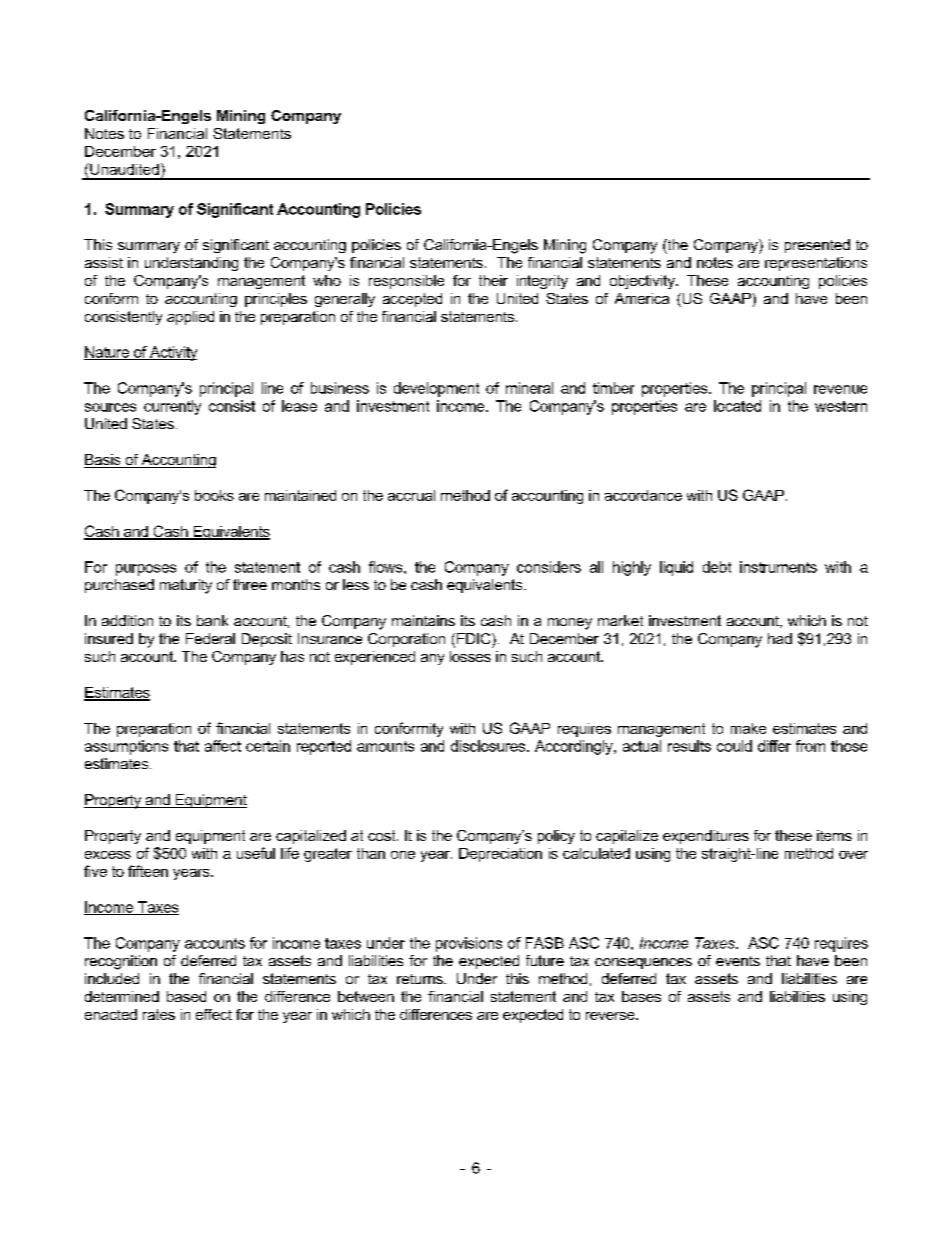 This screenshot has width=952, height=1233. I want to click on disclosures, so click(489, 746).
